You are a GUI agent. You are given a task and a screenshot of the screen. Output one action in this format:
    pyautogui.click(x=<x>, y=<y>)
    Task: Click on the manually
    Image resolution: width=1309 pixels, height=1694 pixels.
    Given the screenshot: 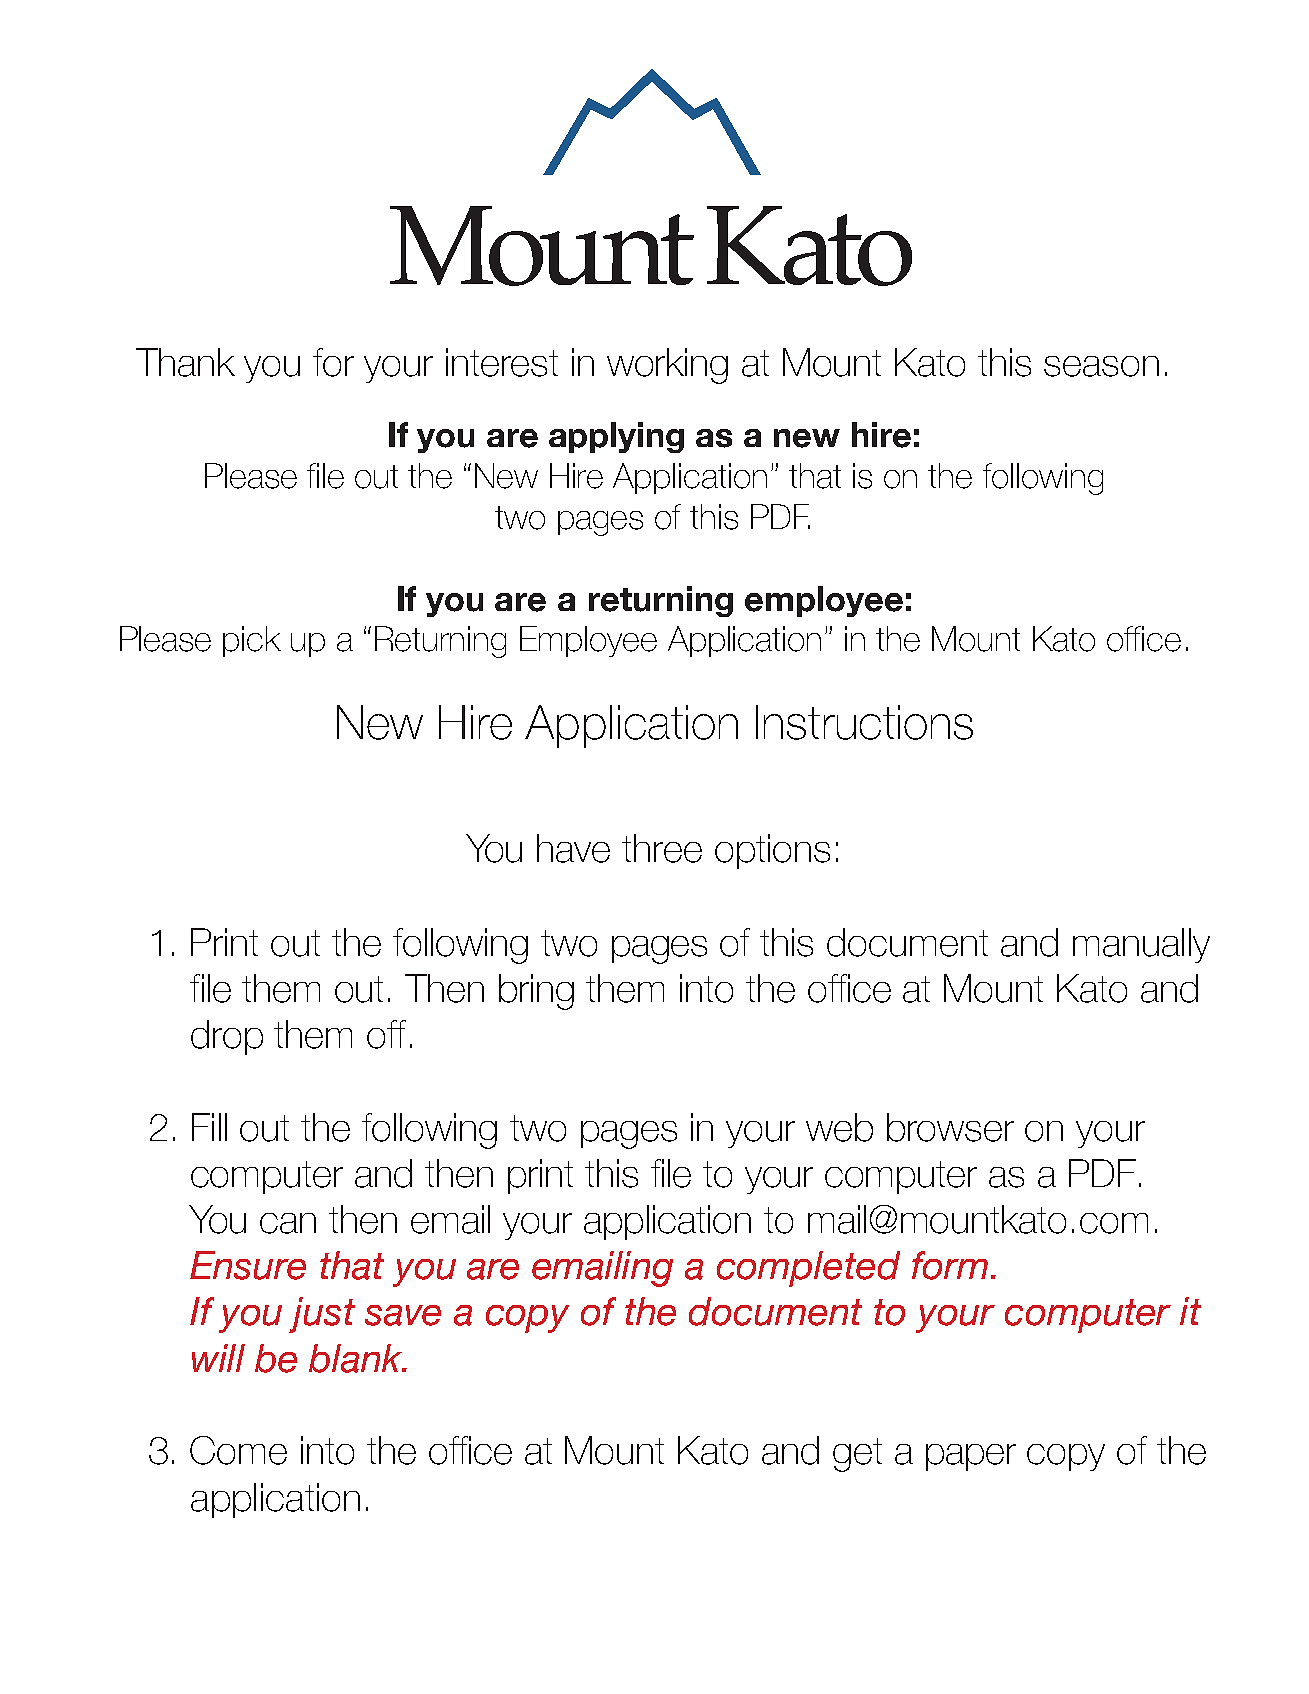 What is the action you would take?
    pyautogui.click(x=1141, y=945)
